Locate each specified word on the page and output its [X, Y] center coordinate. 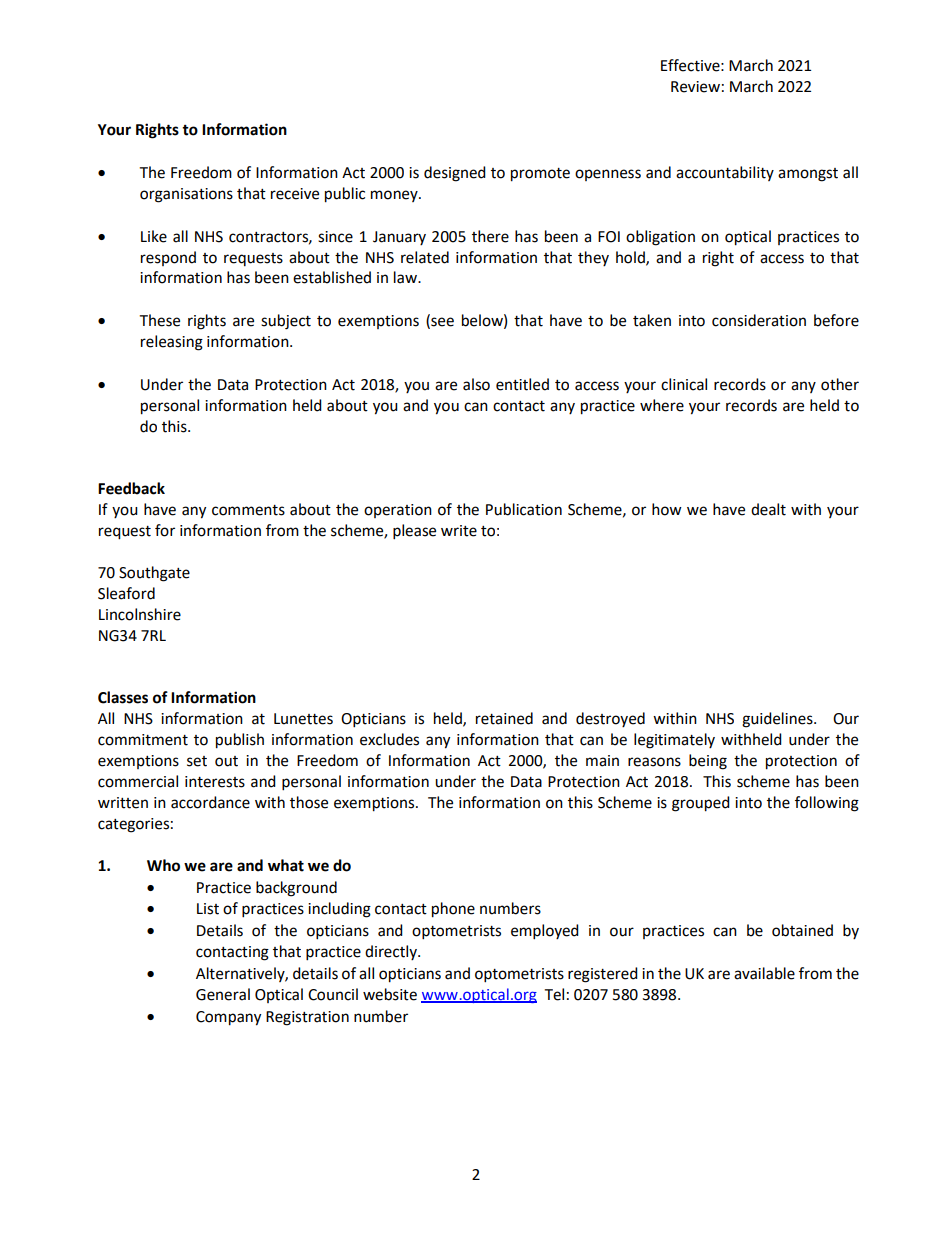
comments [248, 510]
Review [695, 87]
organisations [186, 195]
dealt [768, 509]
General [223, 994]
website [390, 994]
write [459, 531]
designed [455, 174]
